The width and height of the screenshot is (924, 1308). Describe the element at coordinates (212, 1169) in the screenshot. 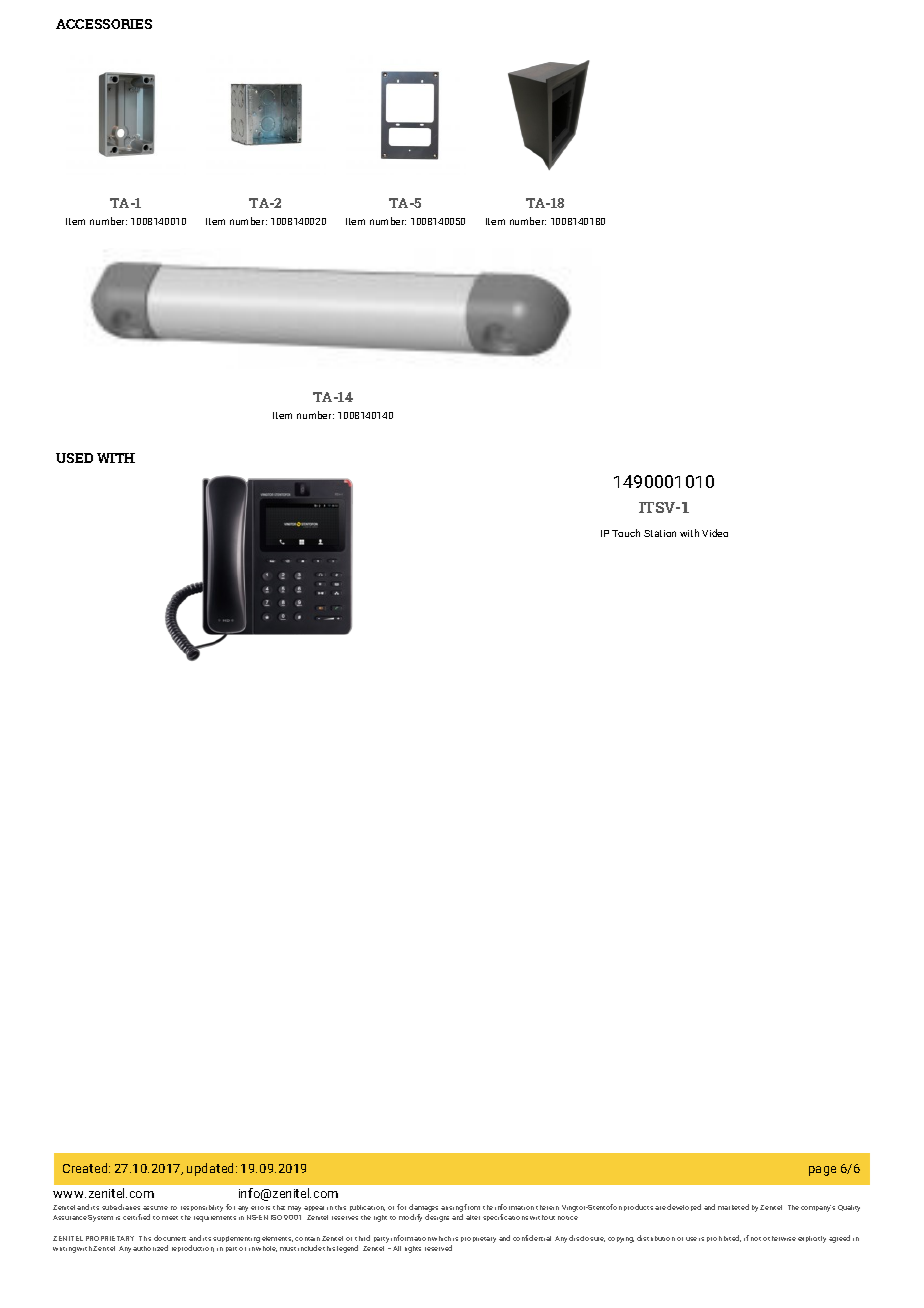

I see `updated` at that location.
